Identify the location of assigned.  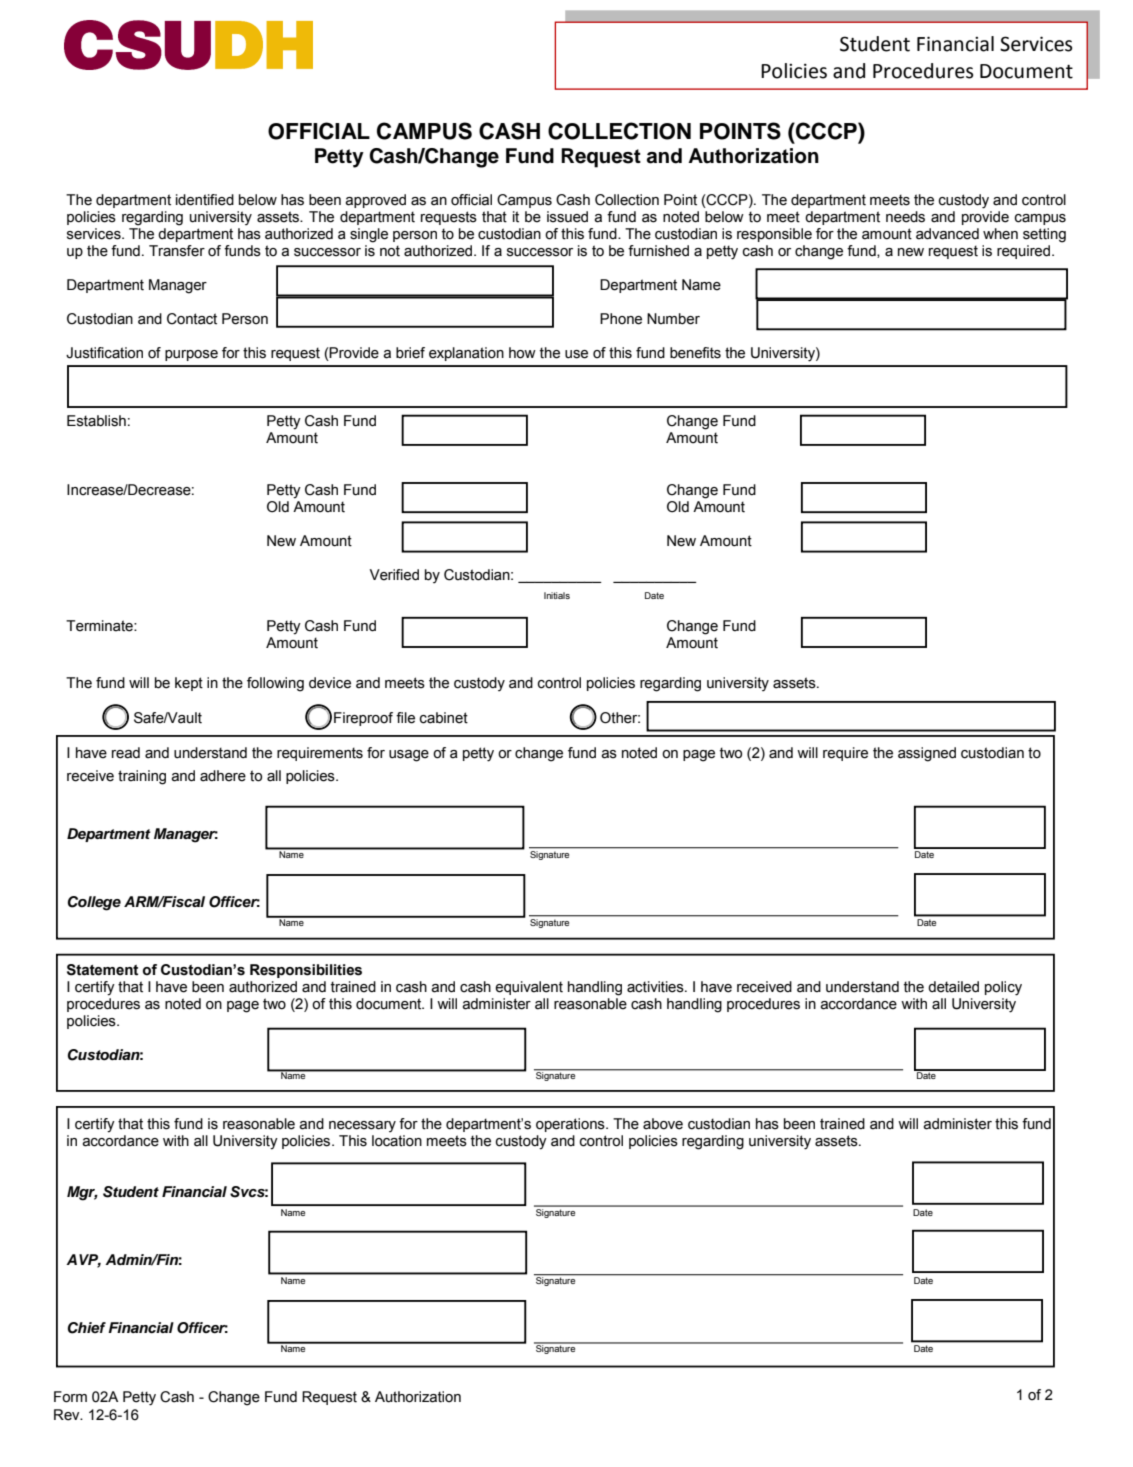
(927, 754).
